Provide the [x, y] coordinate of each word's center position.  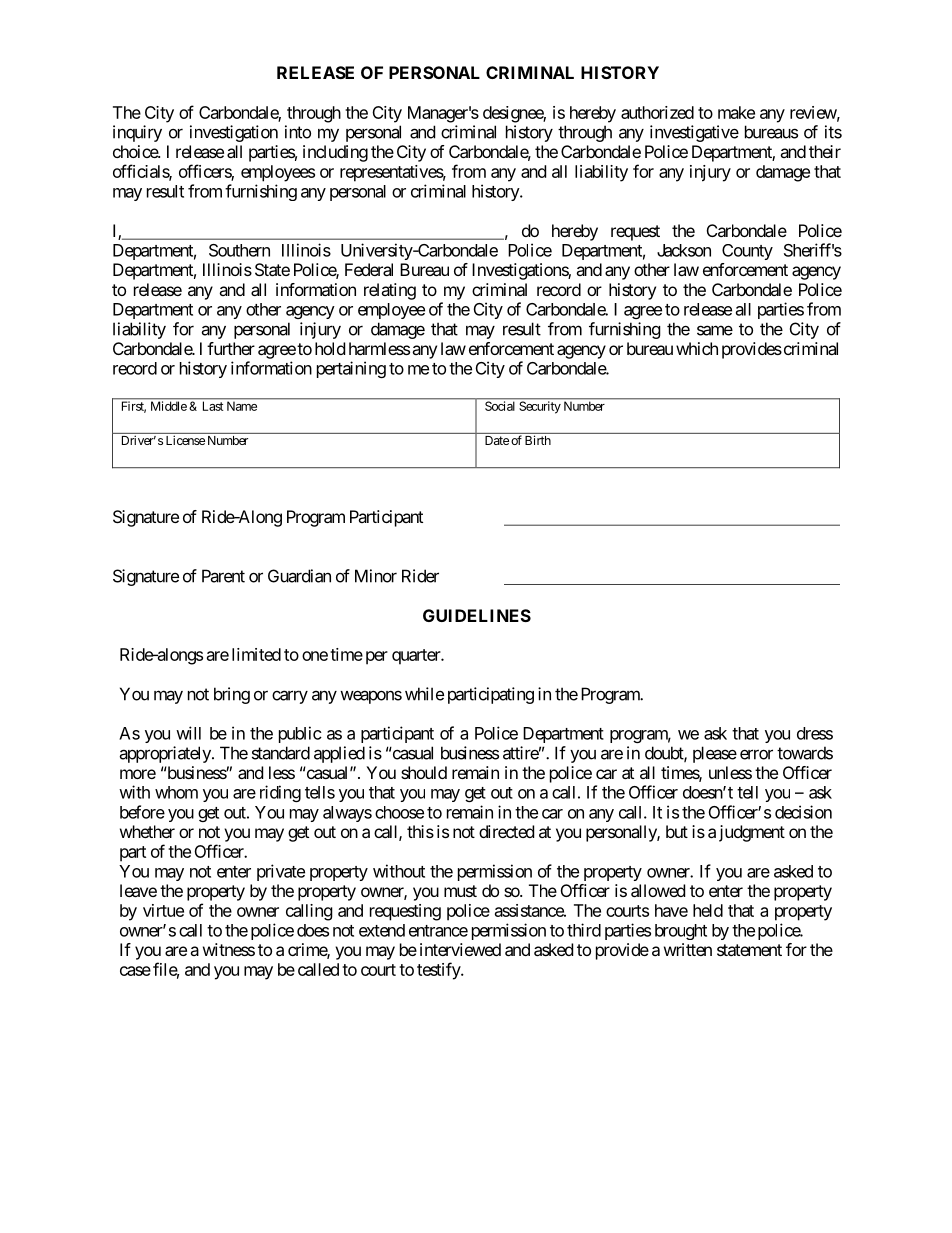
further [231, 348]
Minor [376, 576]
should [424, 772]
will [188, 733]
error [756, 754]
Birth [538, 440]
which [697, 348]
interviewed [460, 949]
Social [500, 406]
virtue [163, 910]
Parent [223, 576]
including [335, 153]
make [736, 112]
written [688, 949]
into [298, 132]
